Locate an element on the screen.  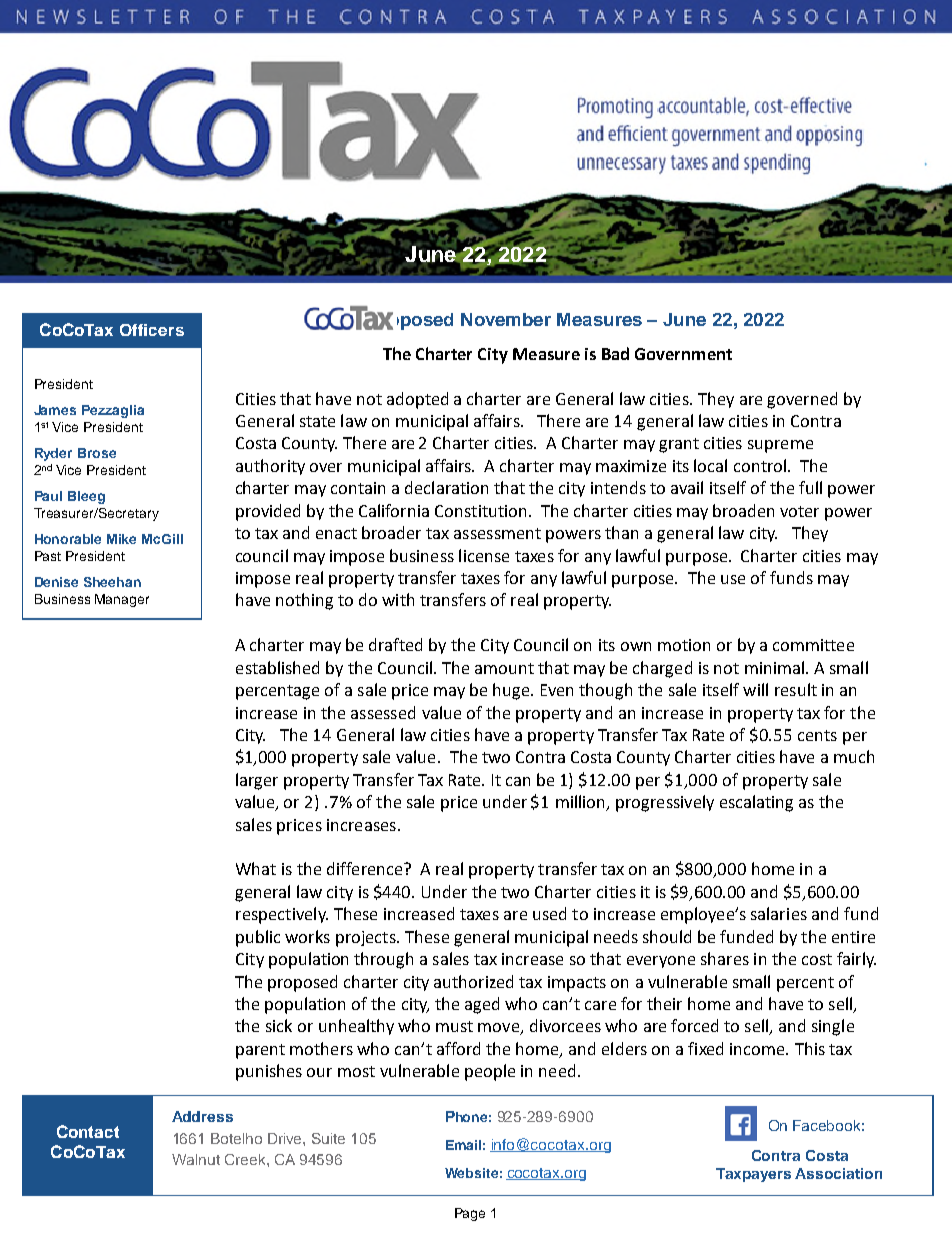
Bad is located at coordinates (615, 353).
